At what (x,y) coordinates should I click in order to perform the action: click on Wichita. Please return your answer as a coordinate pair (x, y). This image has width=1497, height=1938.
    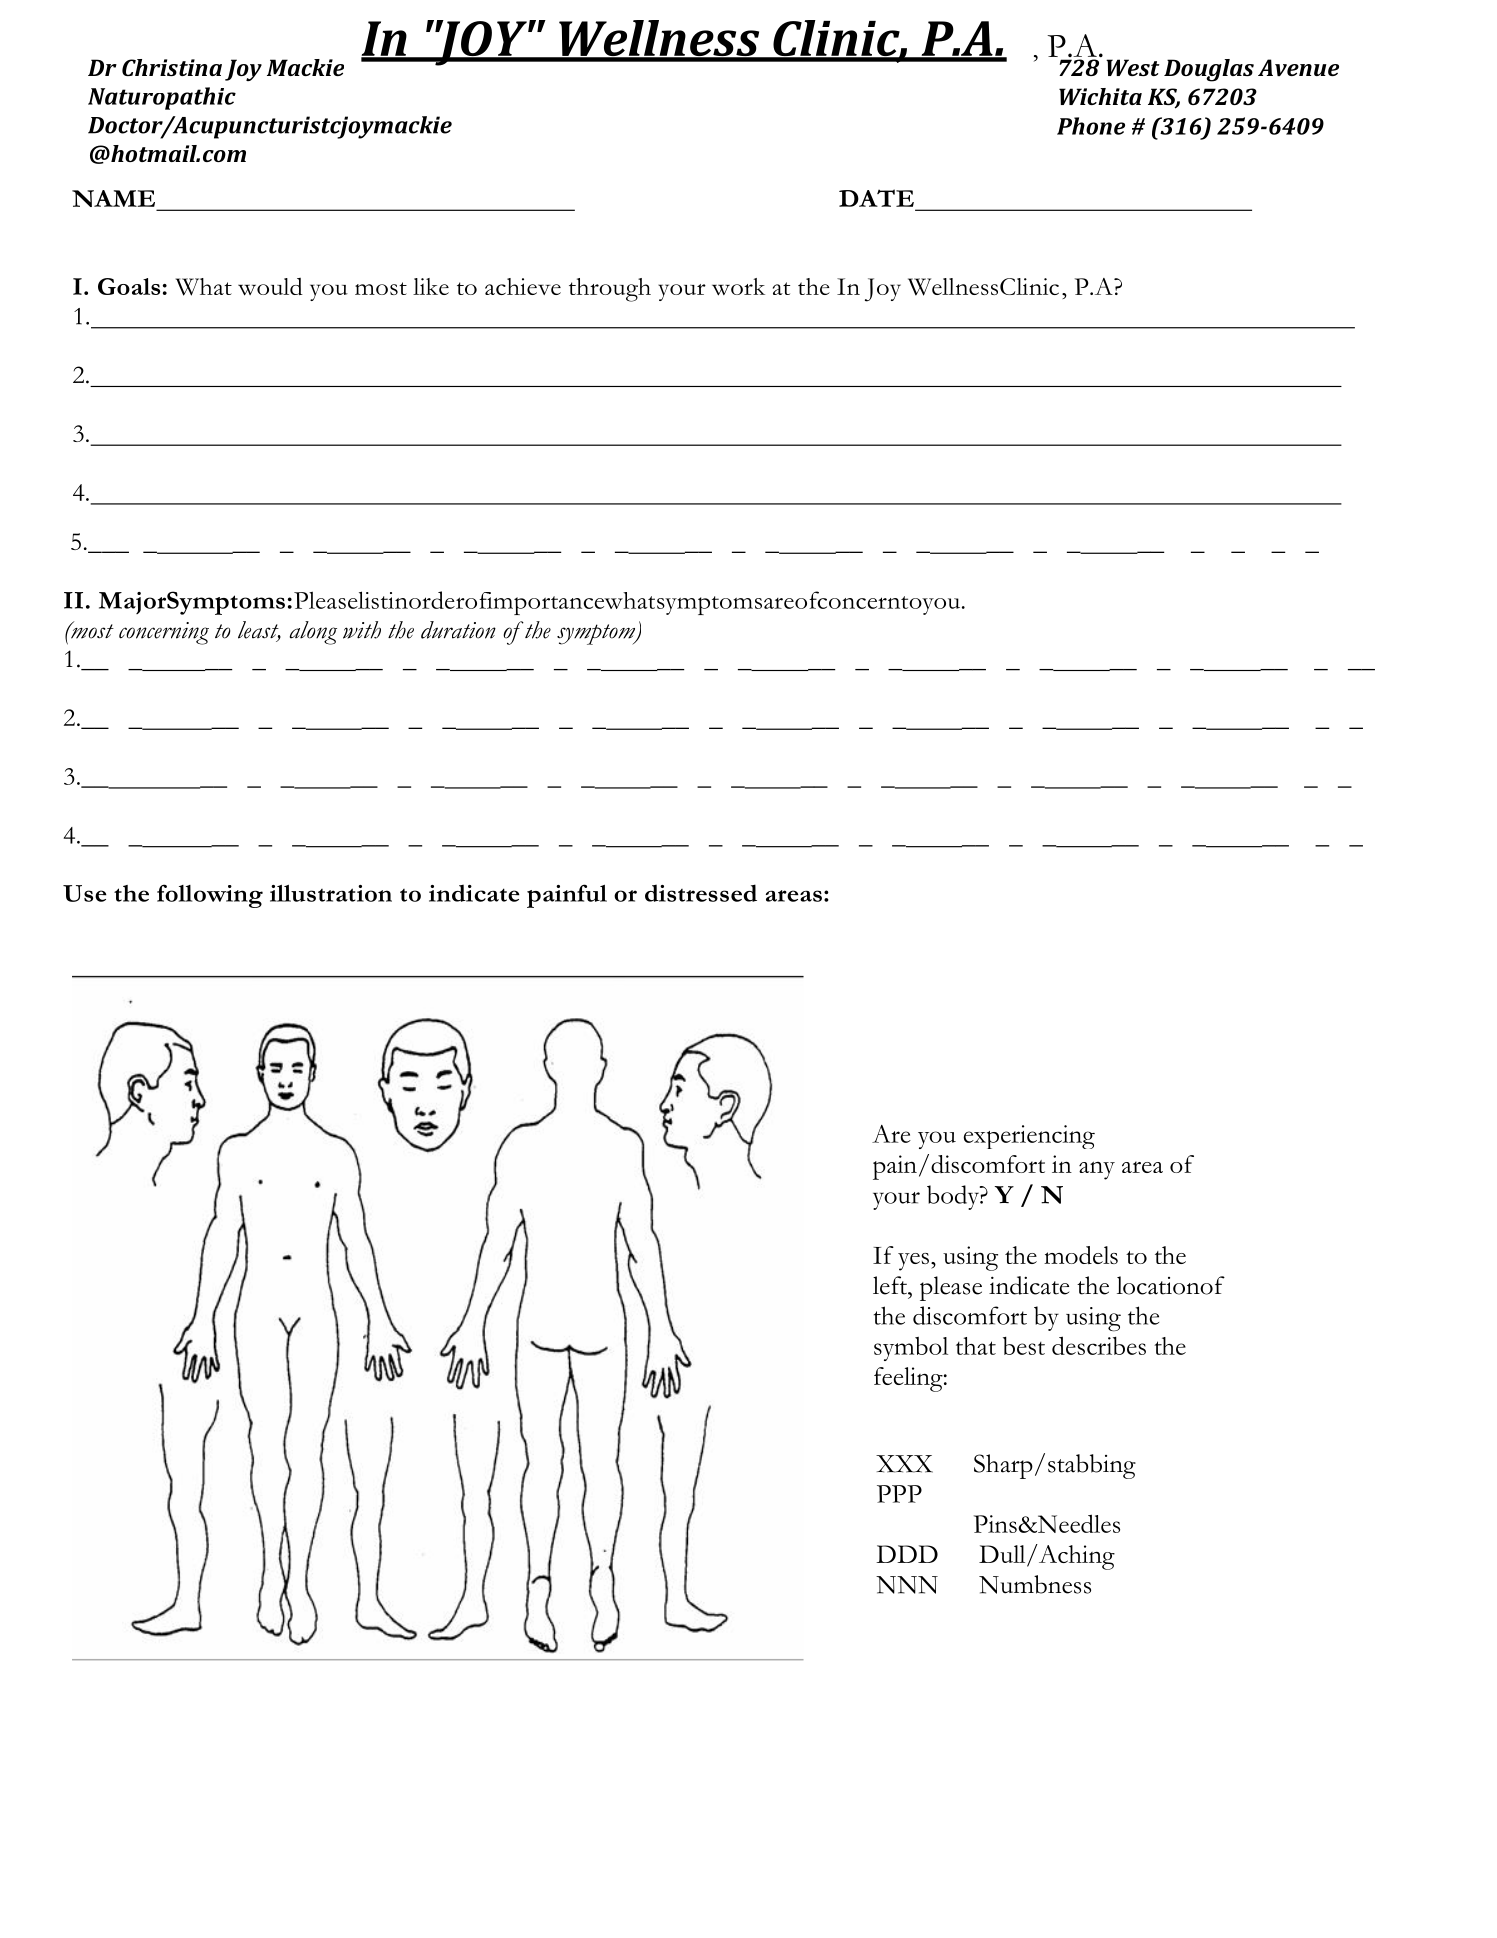
    Looking at the image, I should click on (1100, 96).
